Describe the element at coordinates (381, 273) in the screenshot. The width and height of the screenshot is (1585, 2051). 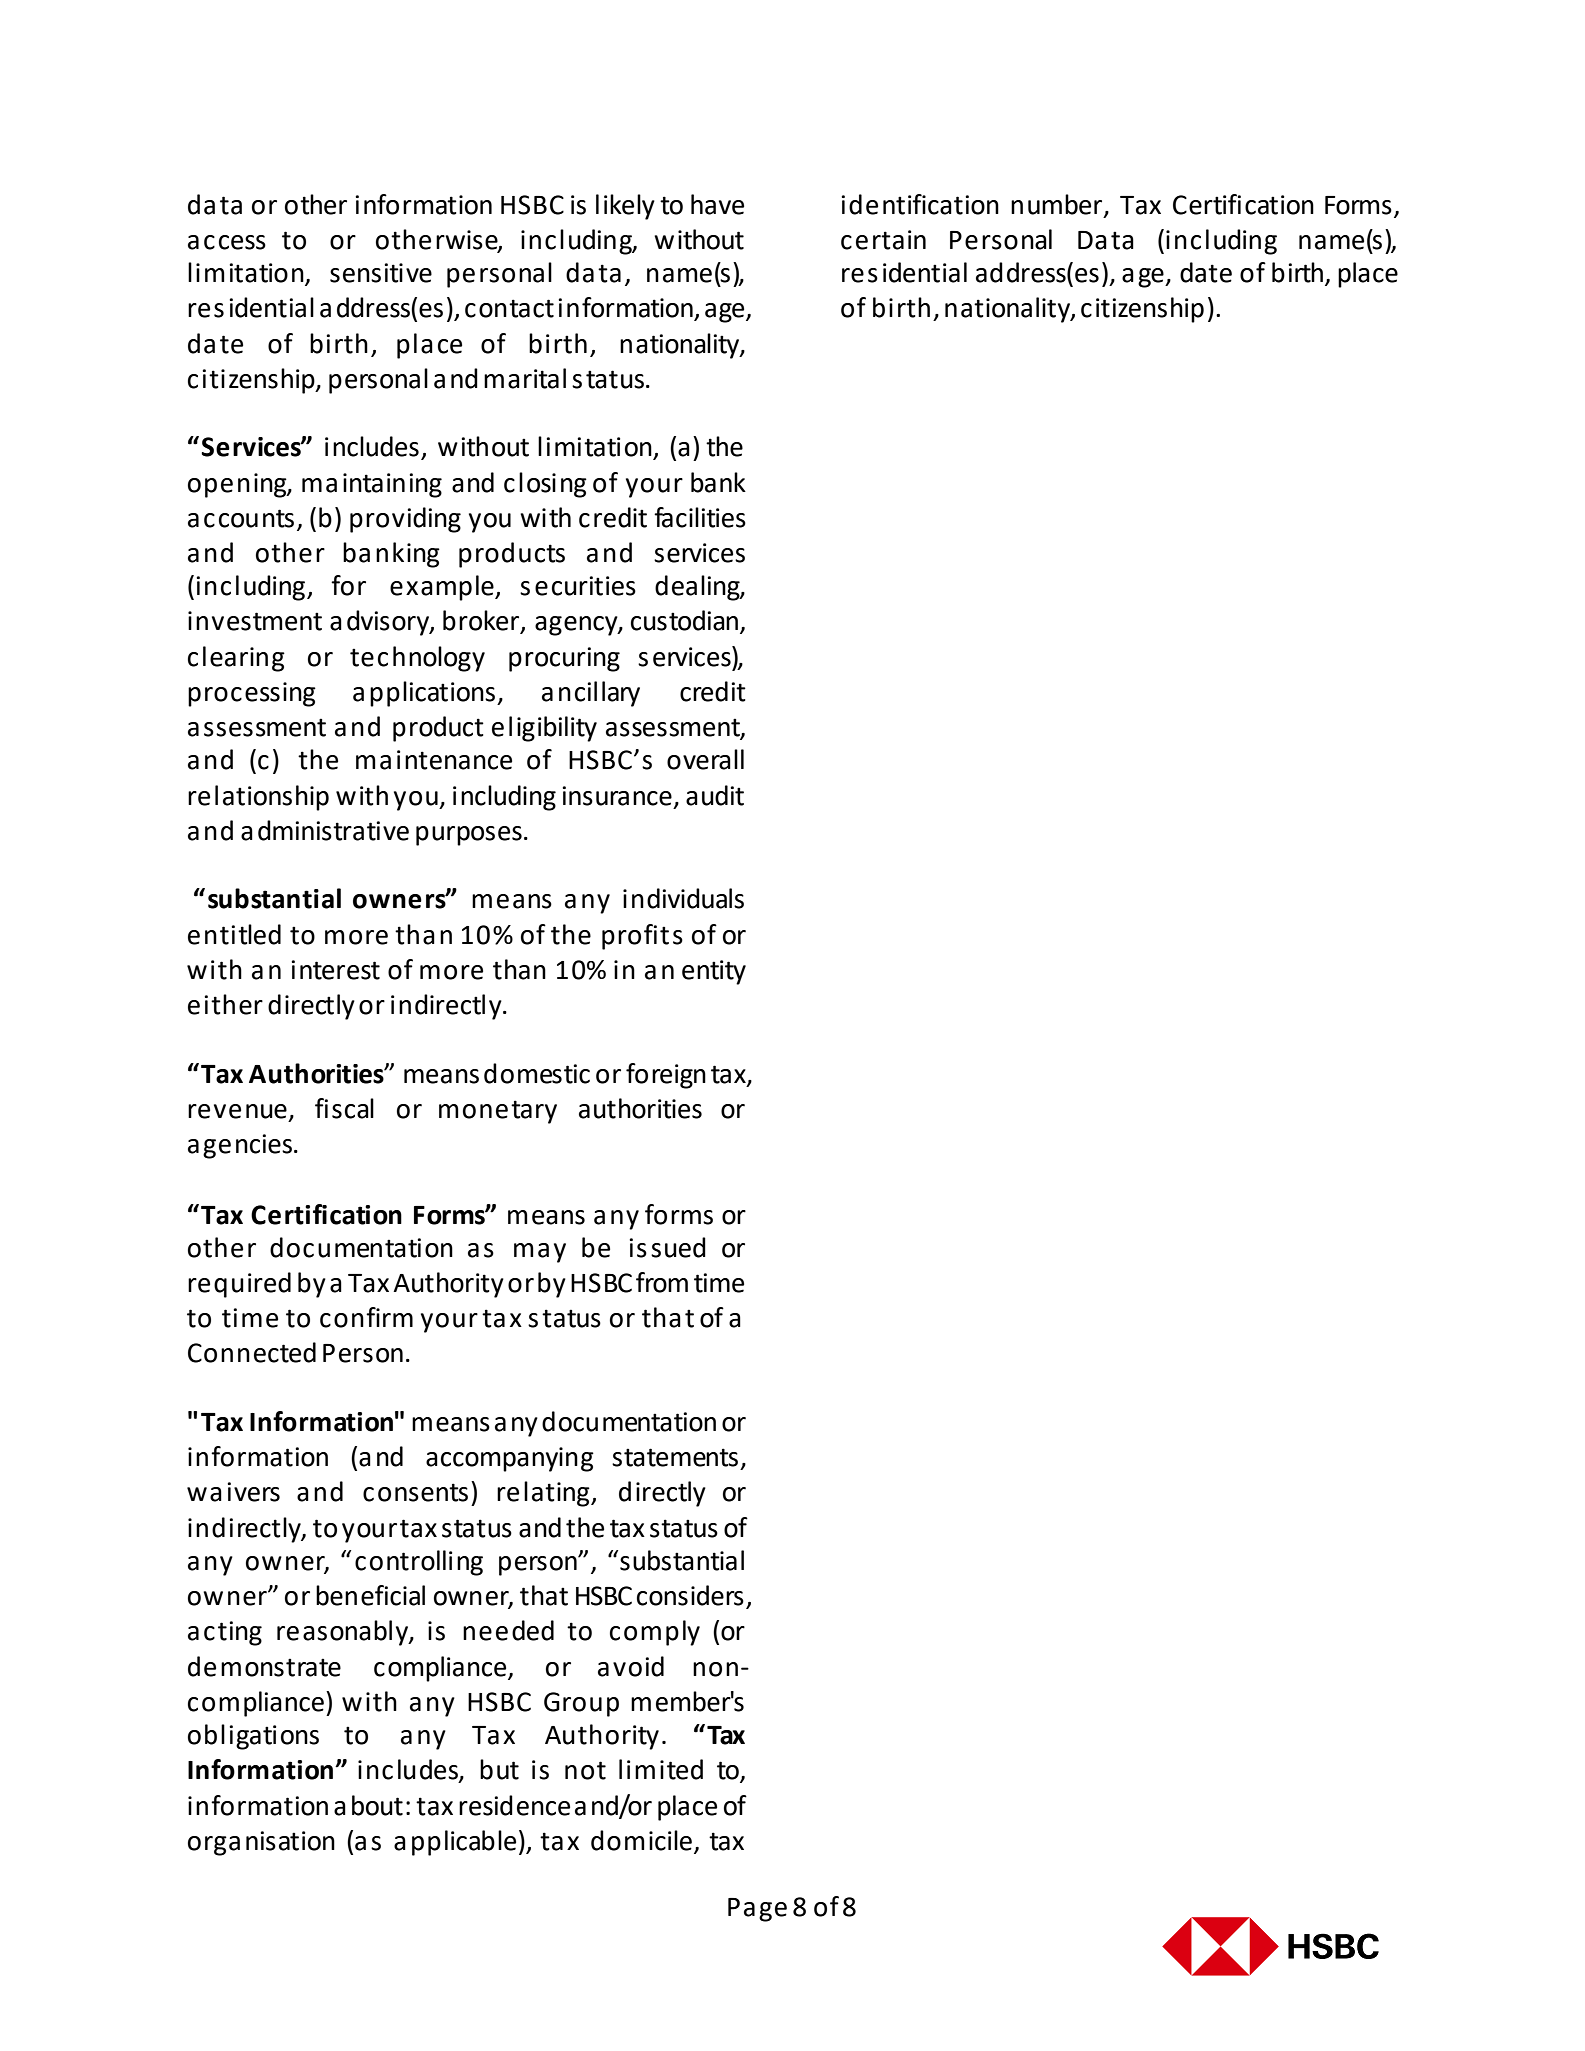
I see `sensitive` at that location.
